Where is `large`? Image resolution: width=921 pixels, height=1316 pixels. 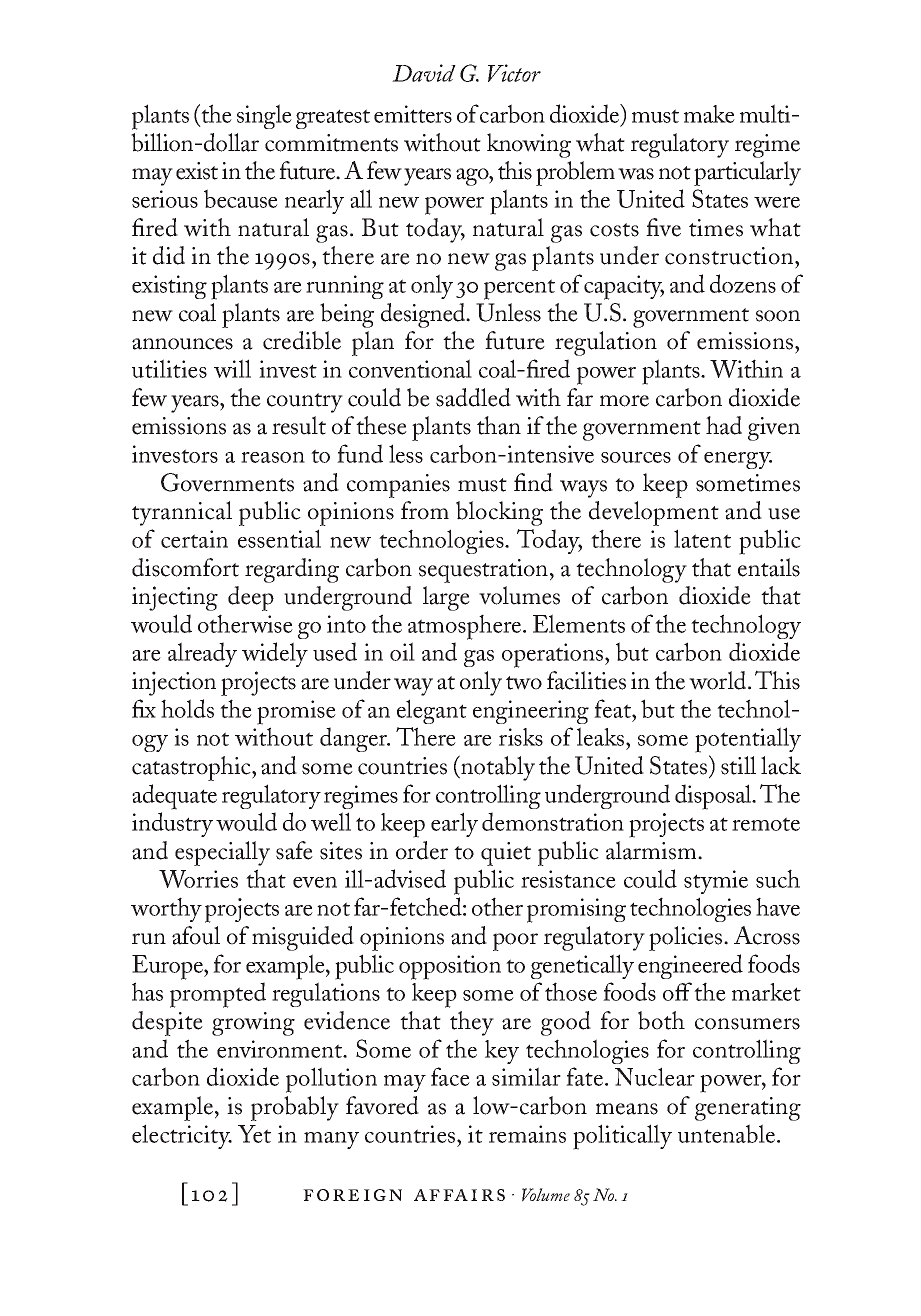 large is located at coordinates (446, 598).
